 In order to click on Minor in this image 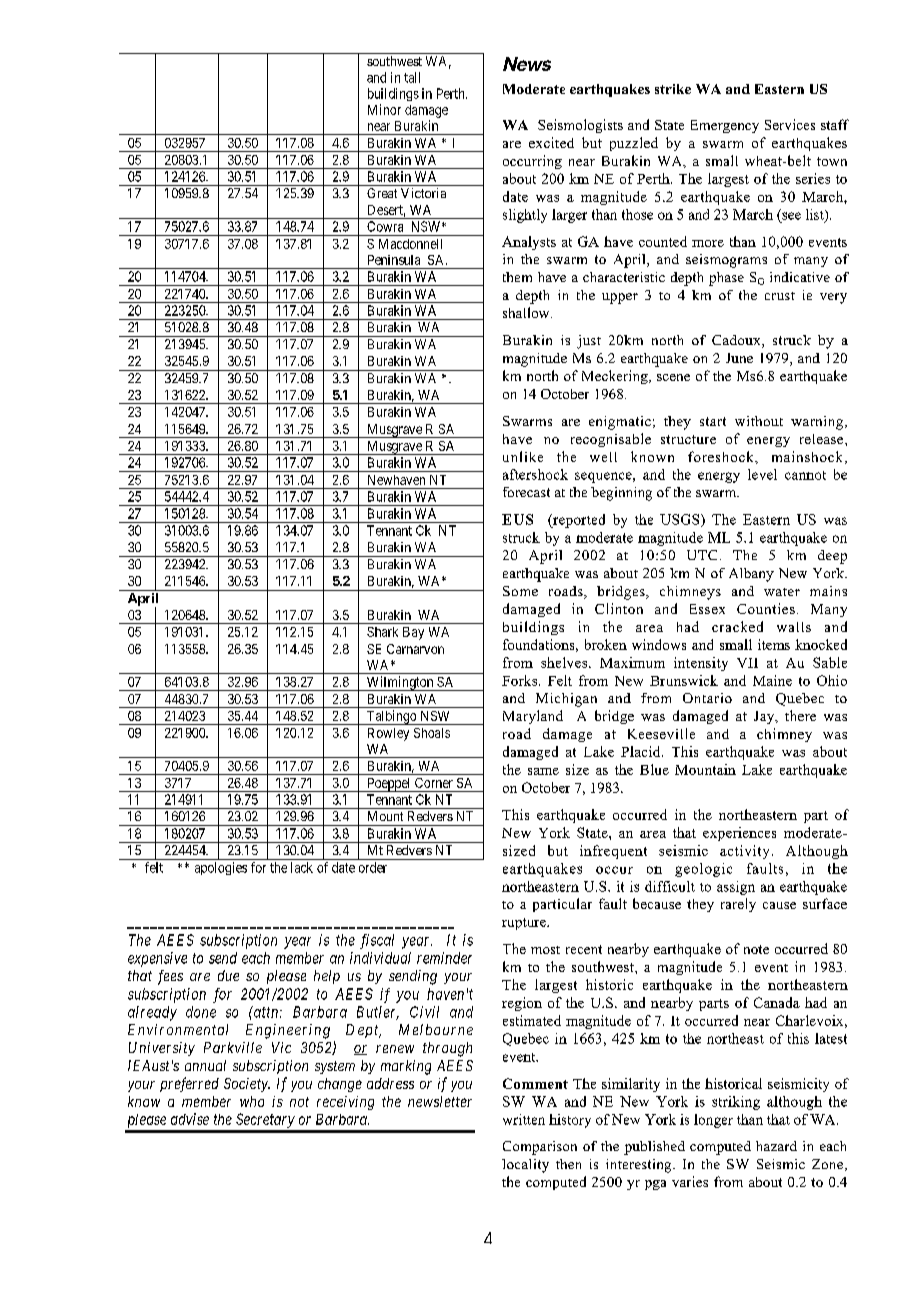, I will do `click(384, 109)`.
